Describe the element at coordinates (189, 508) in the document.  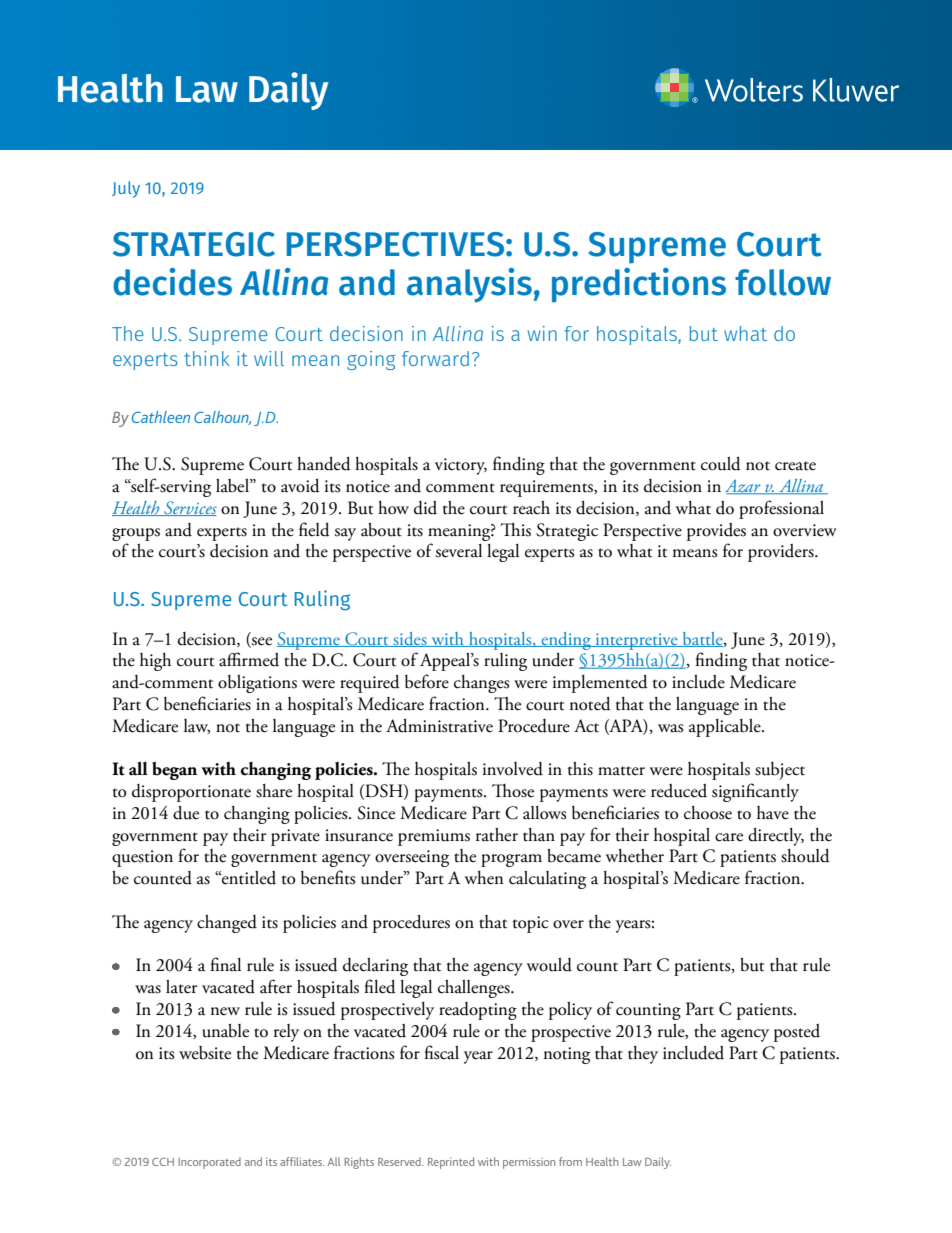
I see `Services` at that location.
